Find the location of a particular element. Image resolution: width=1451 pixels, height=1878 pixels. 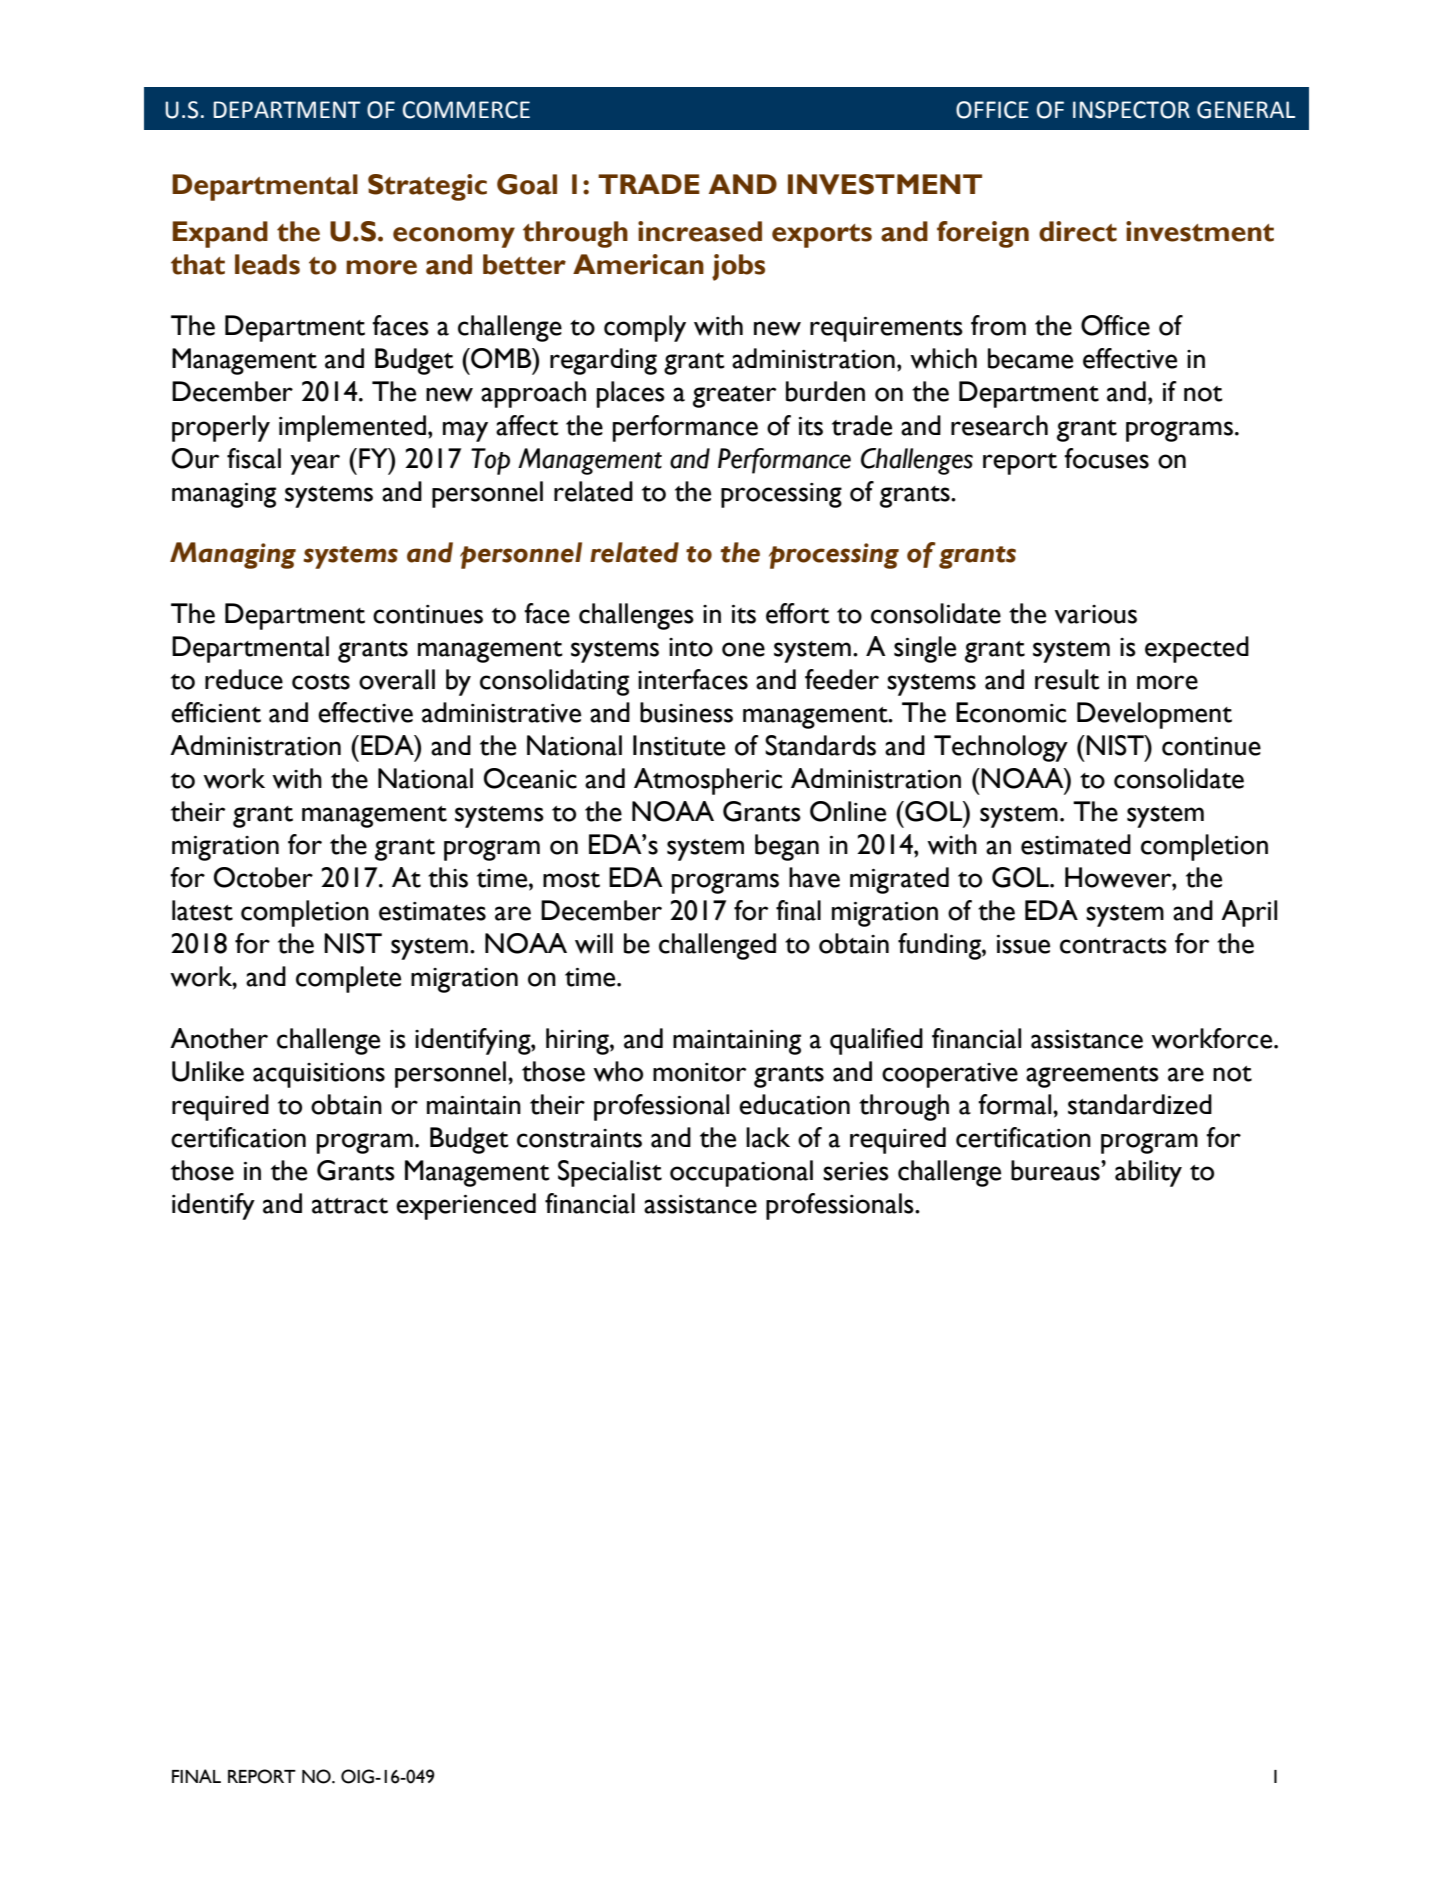

implemented is located at coordinates (352, 428).
